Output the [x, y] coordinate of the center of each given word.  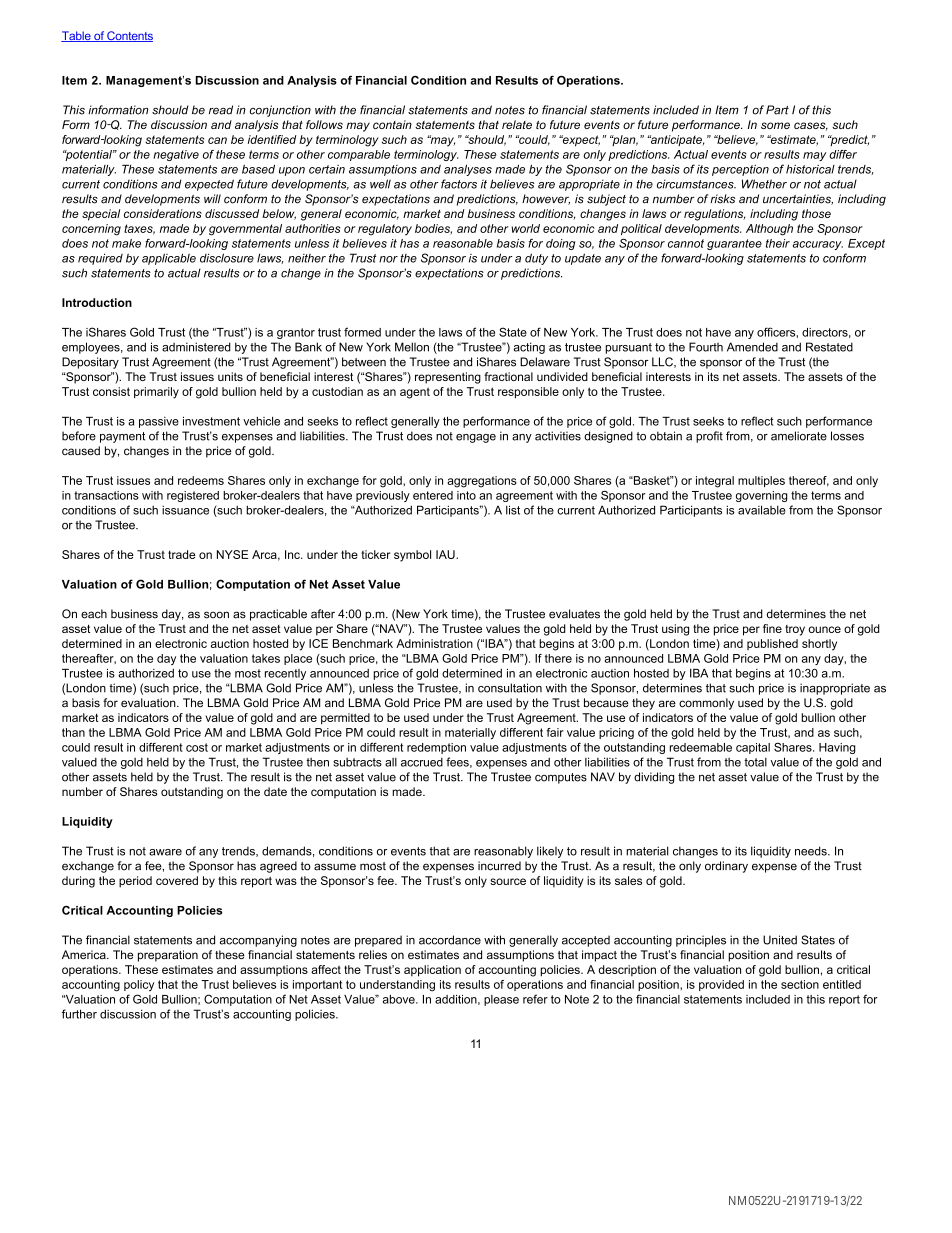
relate [517, 124]
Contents [129, 36]
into [466, 495]
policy [139, 985]
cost [197, 747]
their [778, 243]
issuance [185, 510]
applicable [169, 259]
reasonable [463, 243]
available [762, 510]
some [775, 125]
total [755, 762]
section [800, 984]
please [501, 1000]
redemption [436, 748]
